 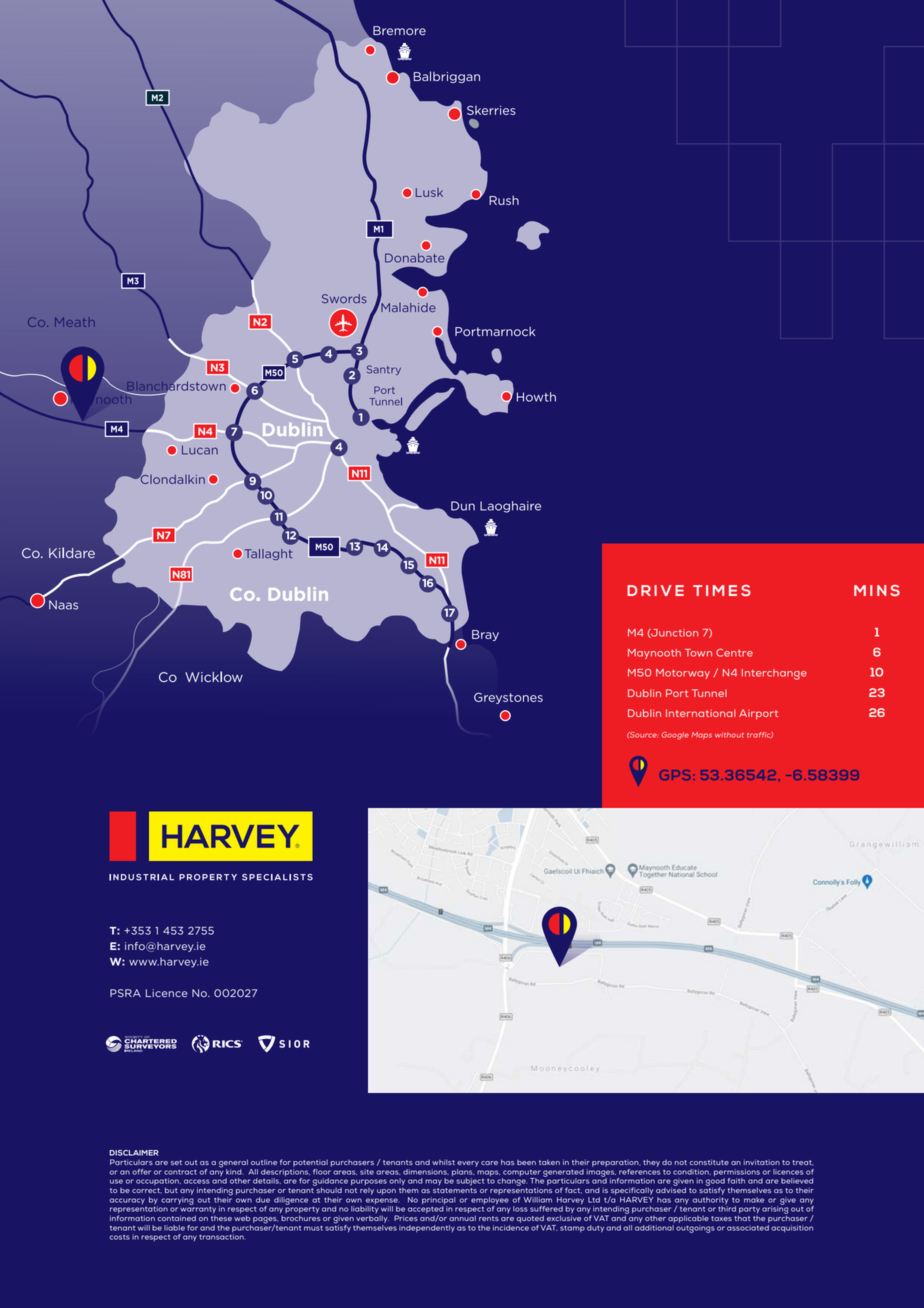 I want to click on without, so click(x=729, y=735).
